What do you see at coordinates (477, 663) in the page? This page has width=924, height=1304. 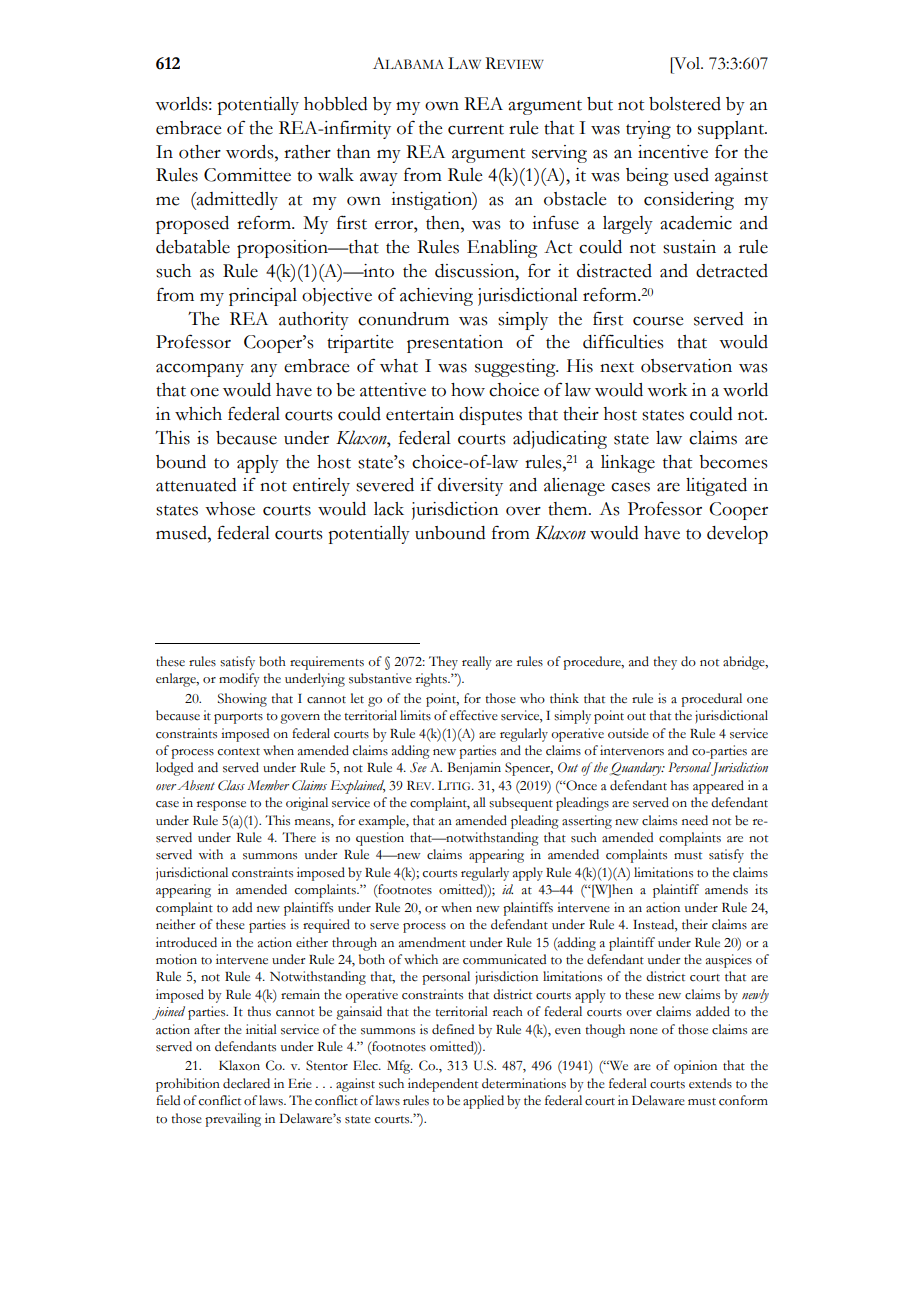 I see `really` at bounding box center [477, 663].
